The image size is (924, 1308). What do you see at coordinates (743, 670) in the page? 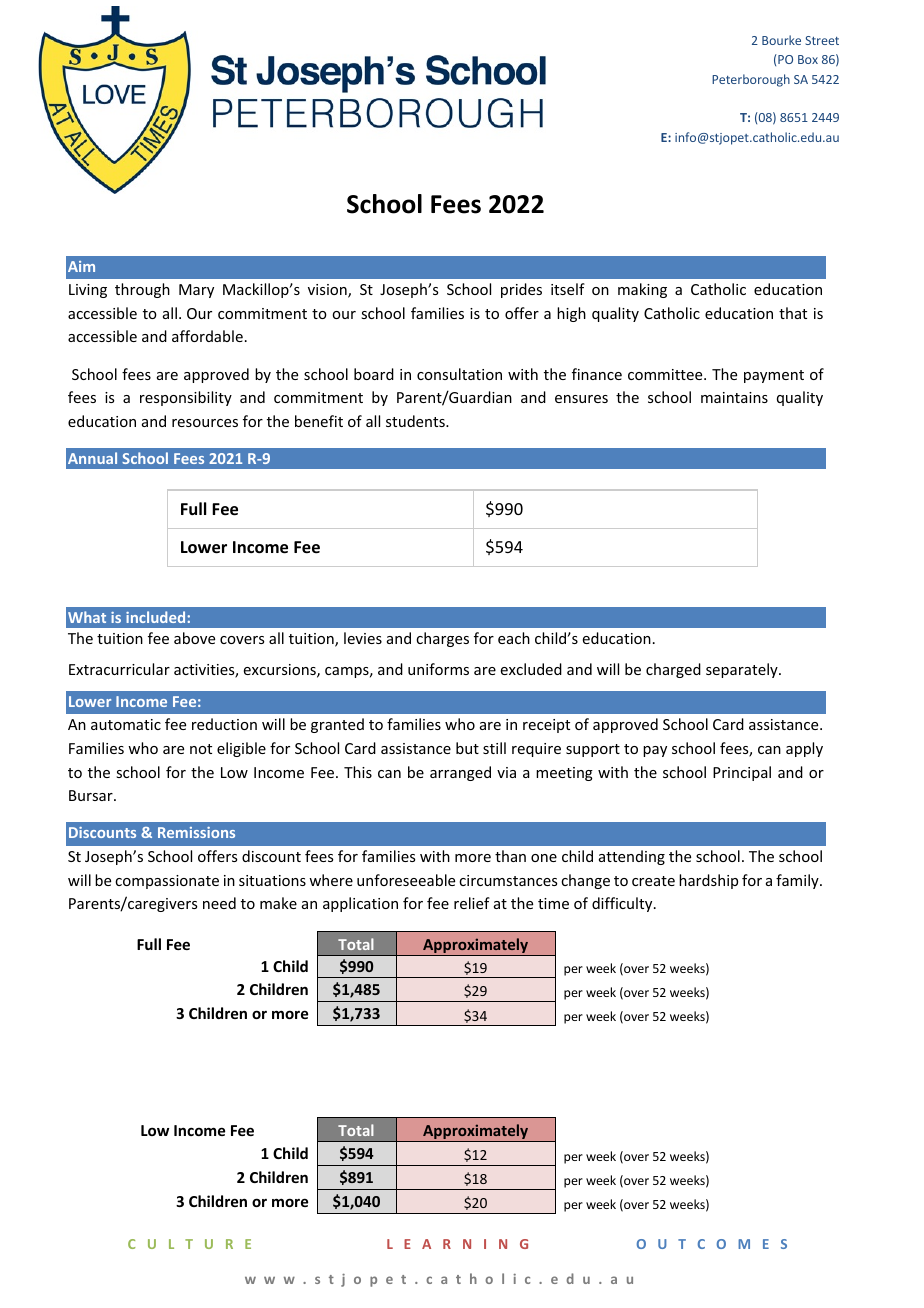
I see `separately` at bounding box center [743, 670].
